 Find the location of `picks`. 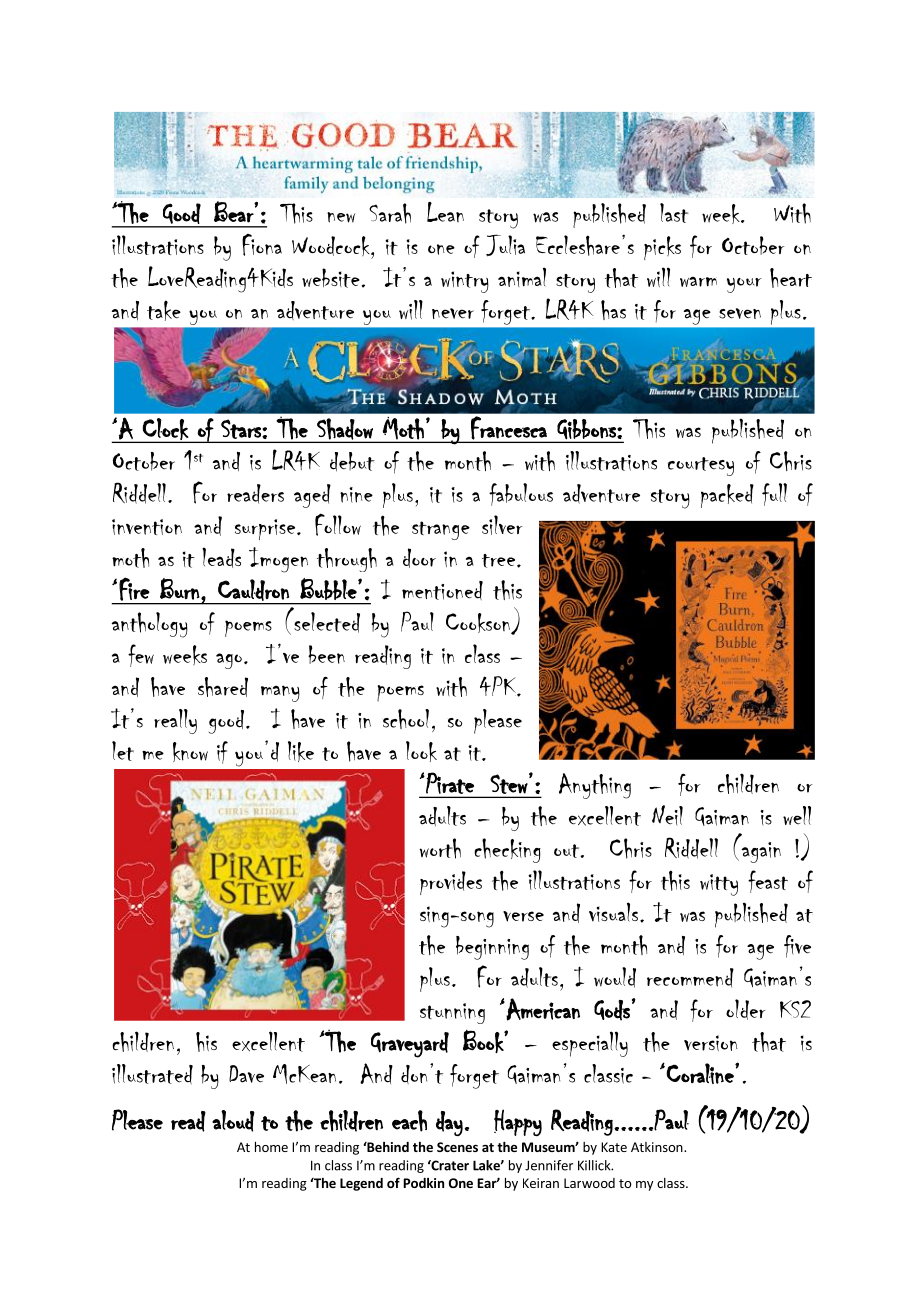

picks is located at coordinates (662, 248).
